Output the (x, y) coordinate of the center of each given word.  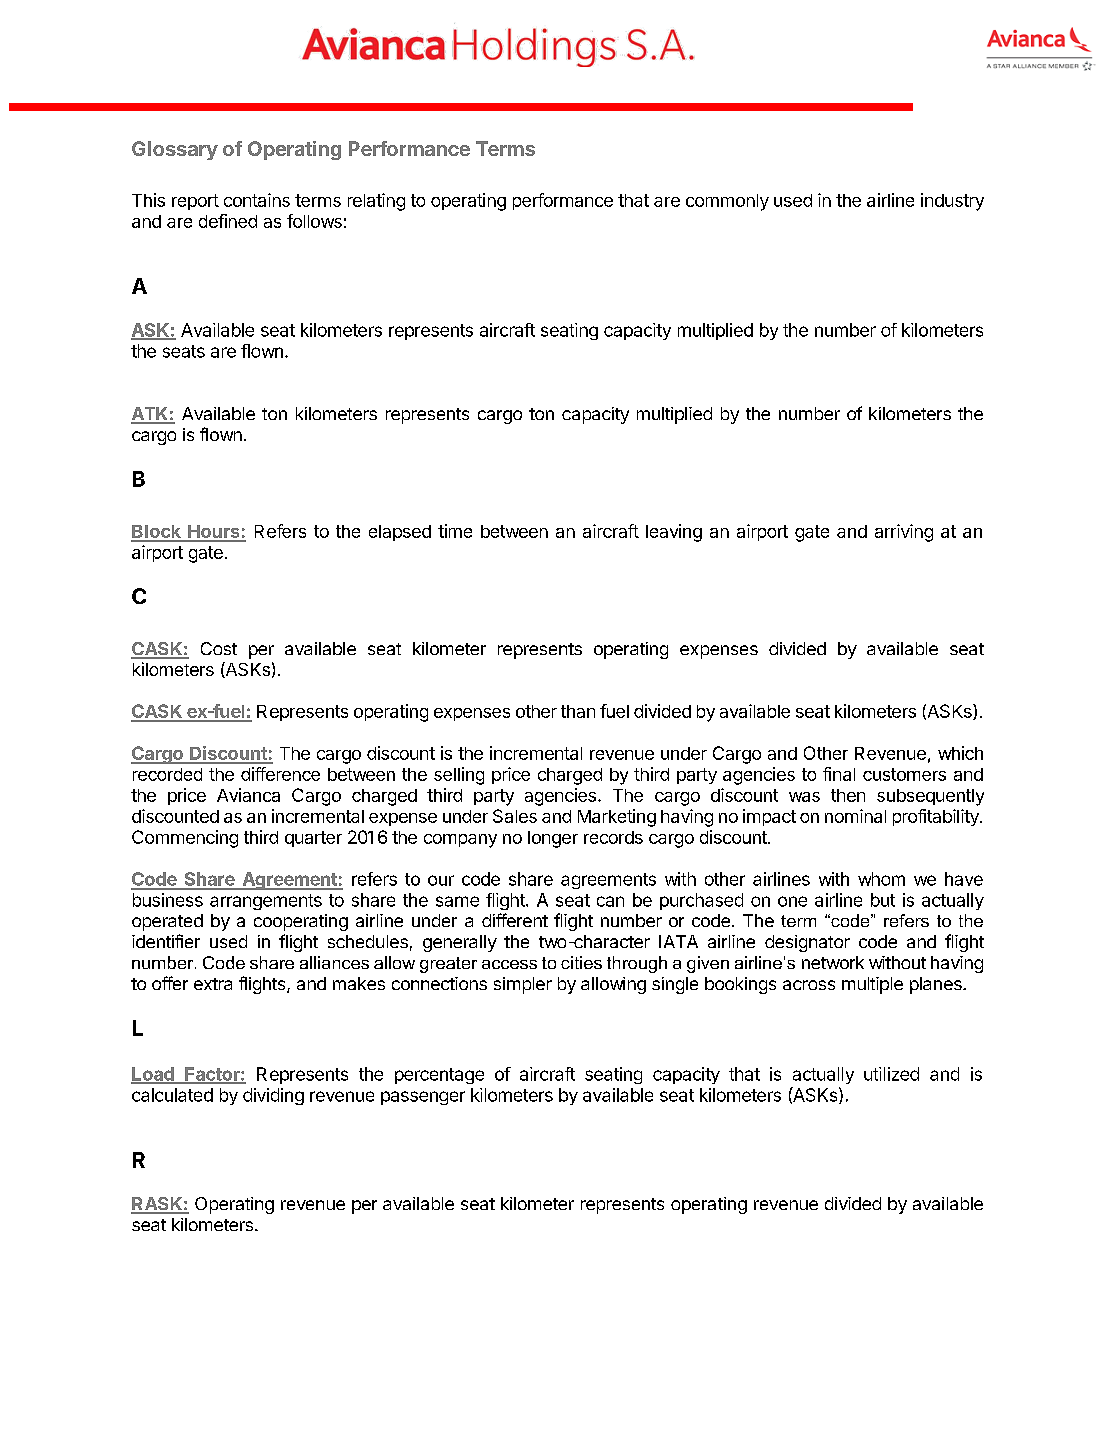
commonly (727, 202)
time (455, 531)
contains (257, 200)
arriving (904, 533)
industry (952, 202)
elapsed (400, 533)
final (839, 774)
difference (280, 774)
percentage (439, 1076)
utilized (891, 1074)
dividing (273, 1096)
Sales (515, 816)
